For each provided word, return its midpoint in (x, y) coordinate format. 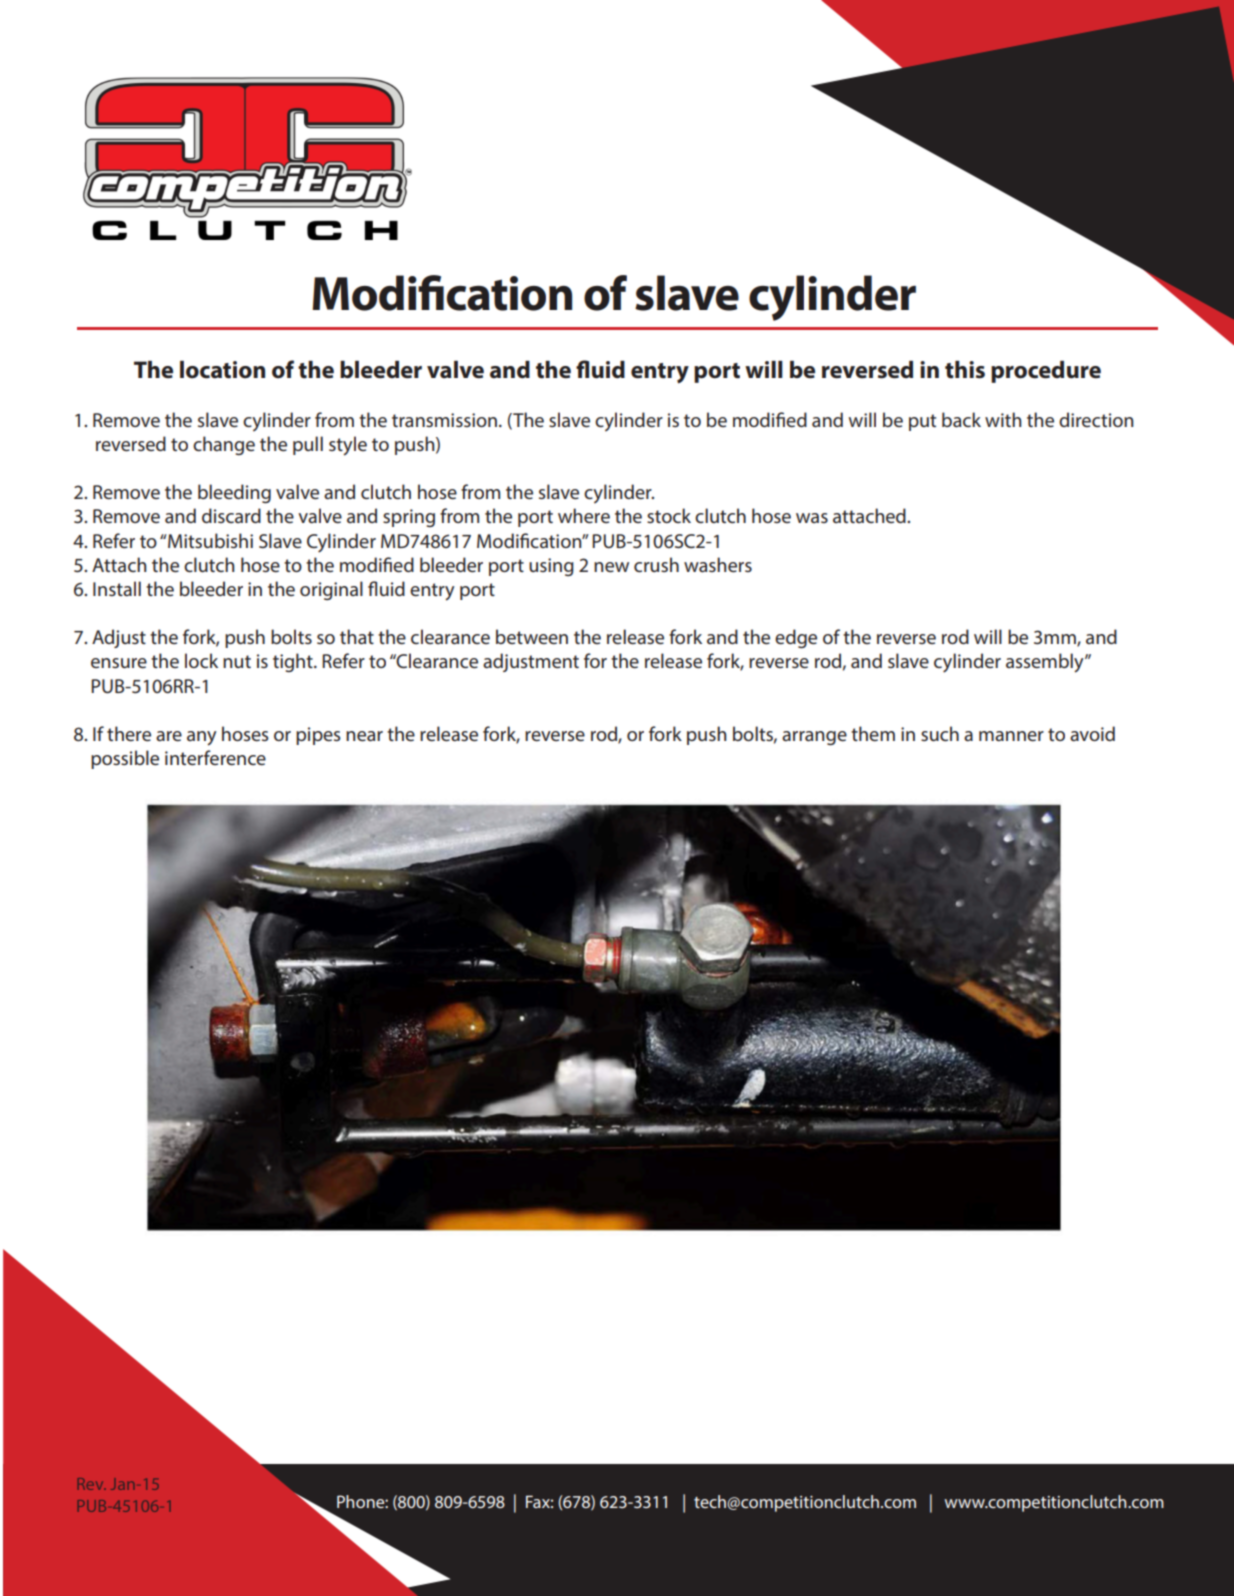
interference (215, 757)
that (357, 636)
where (584, 515)
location (222, 370)
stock (669, 515)
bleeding (234, 493)
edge (796, 638)
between (532, 636)
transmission (444, 420)
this (965, 370)
